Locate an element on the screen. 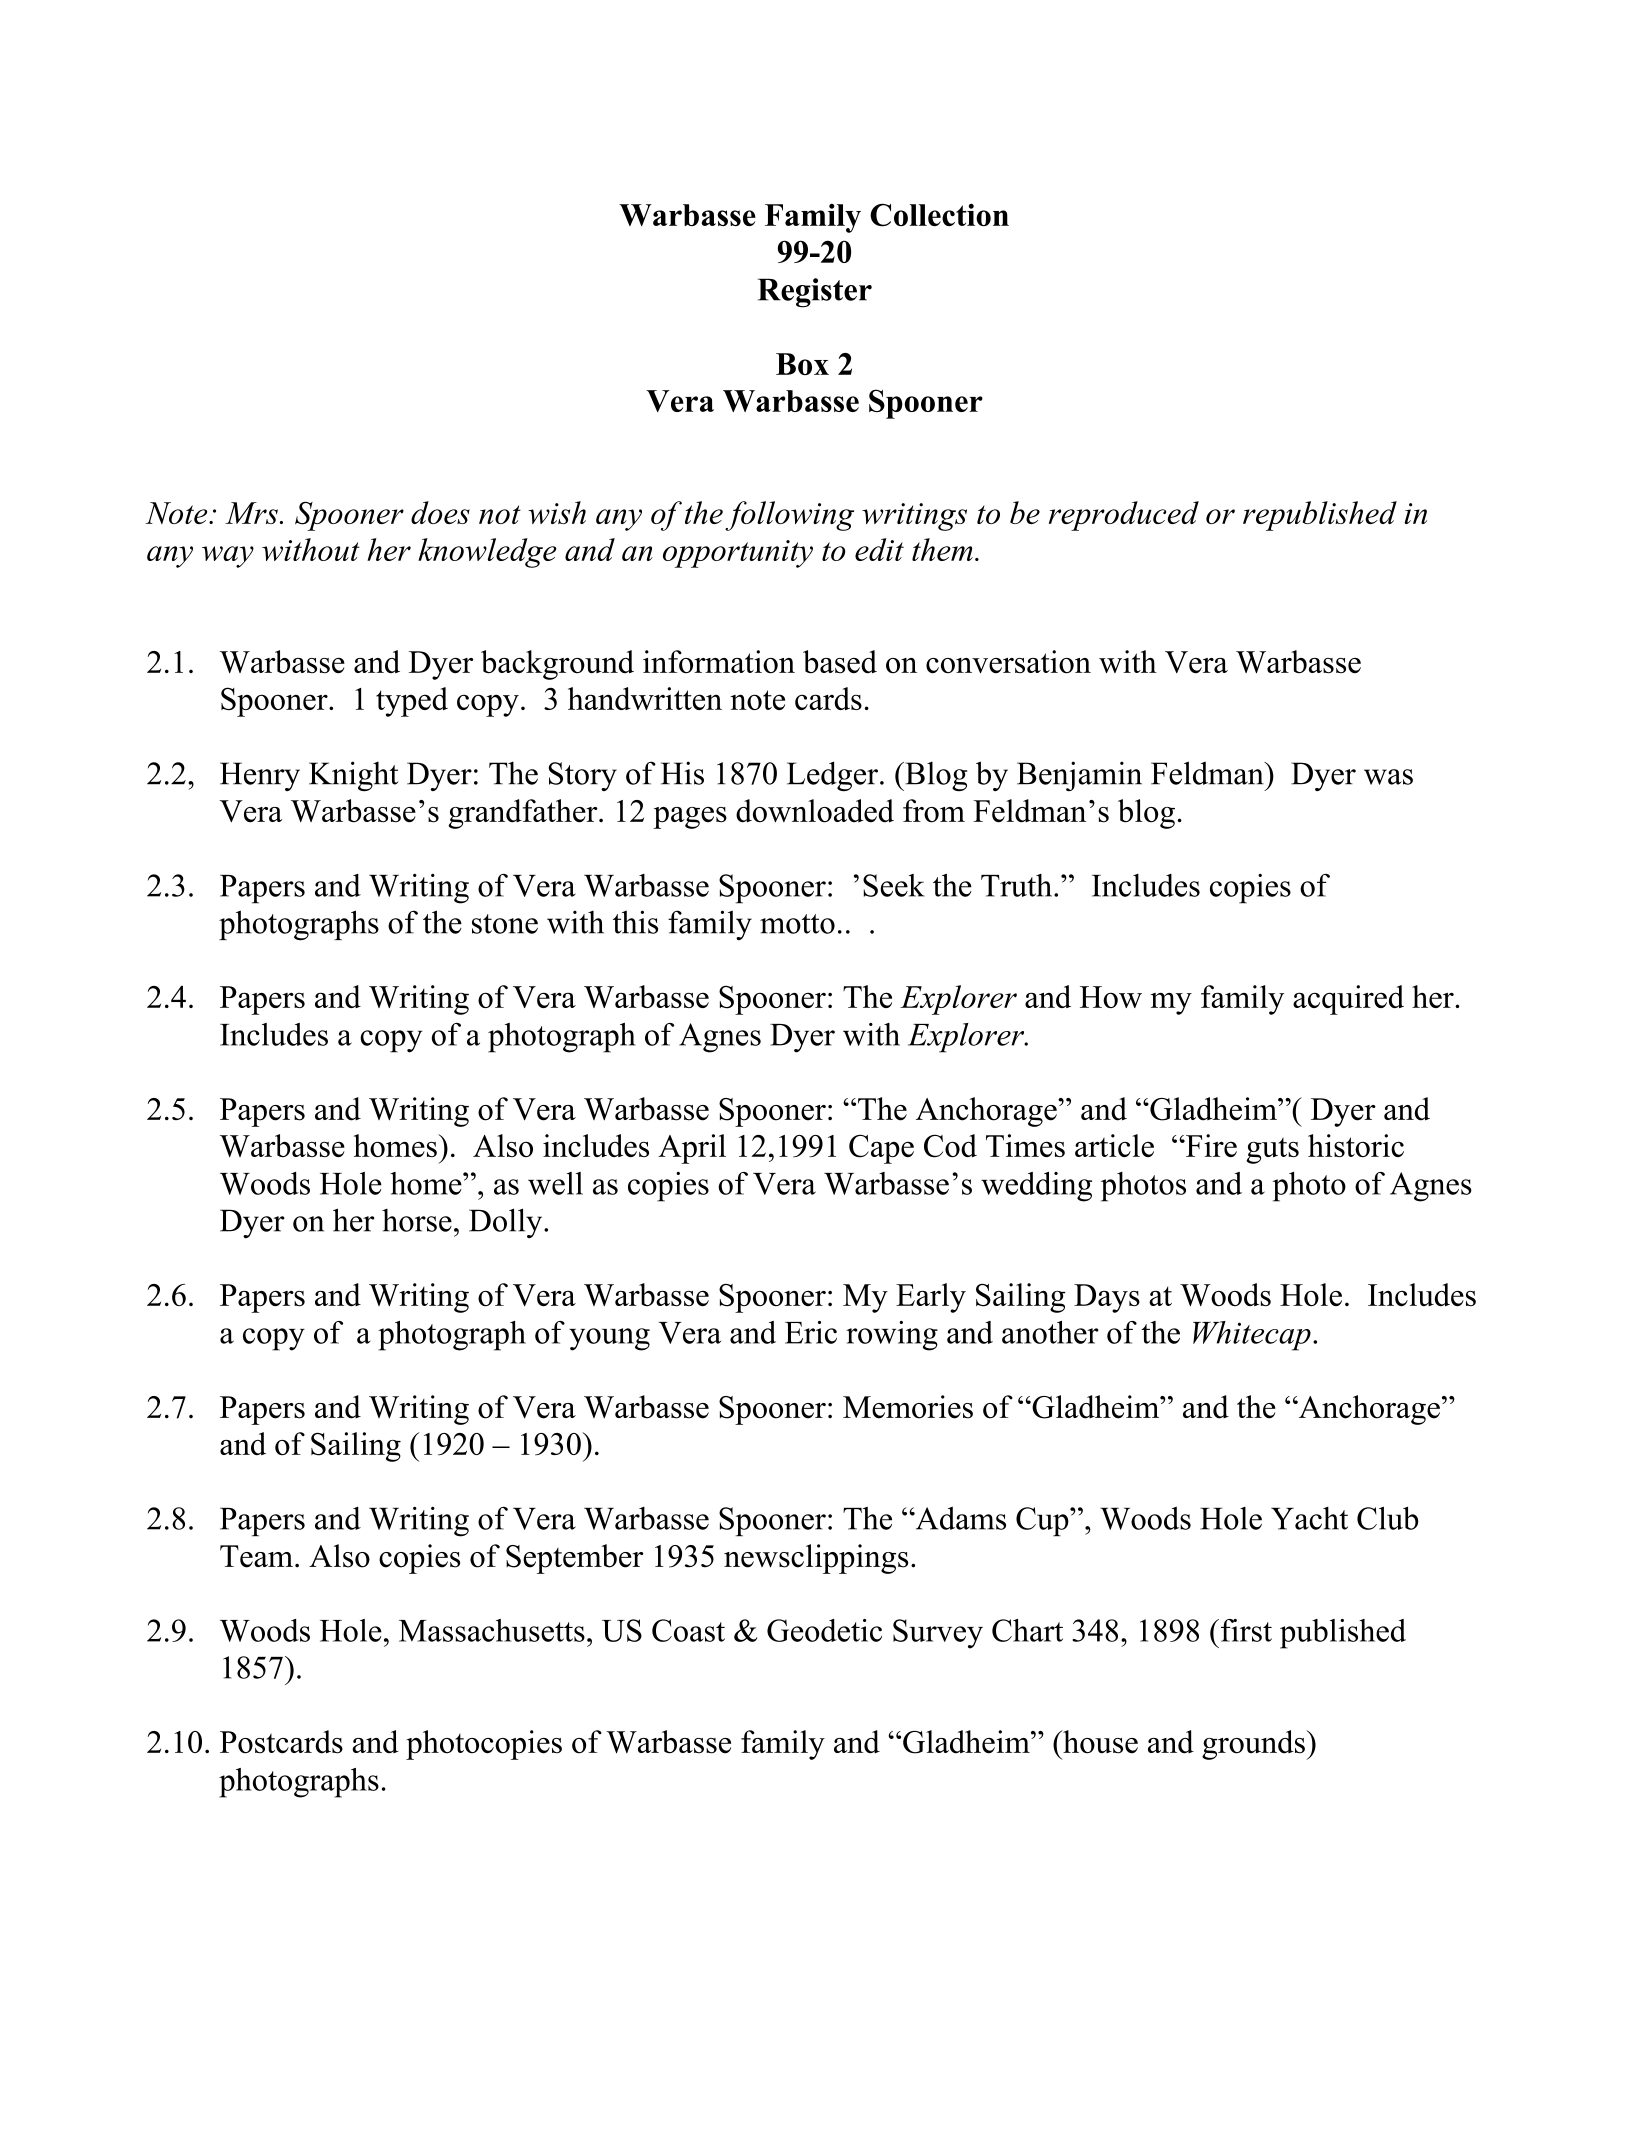  knowledge is located at coordinates (487, 553).
